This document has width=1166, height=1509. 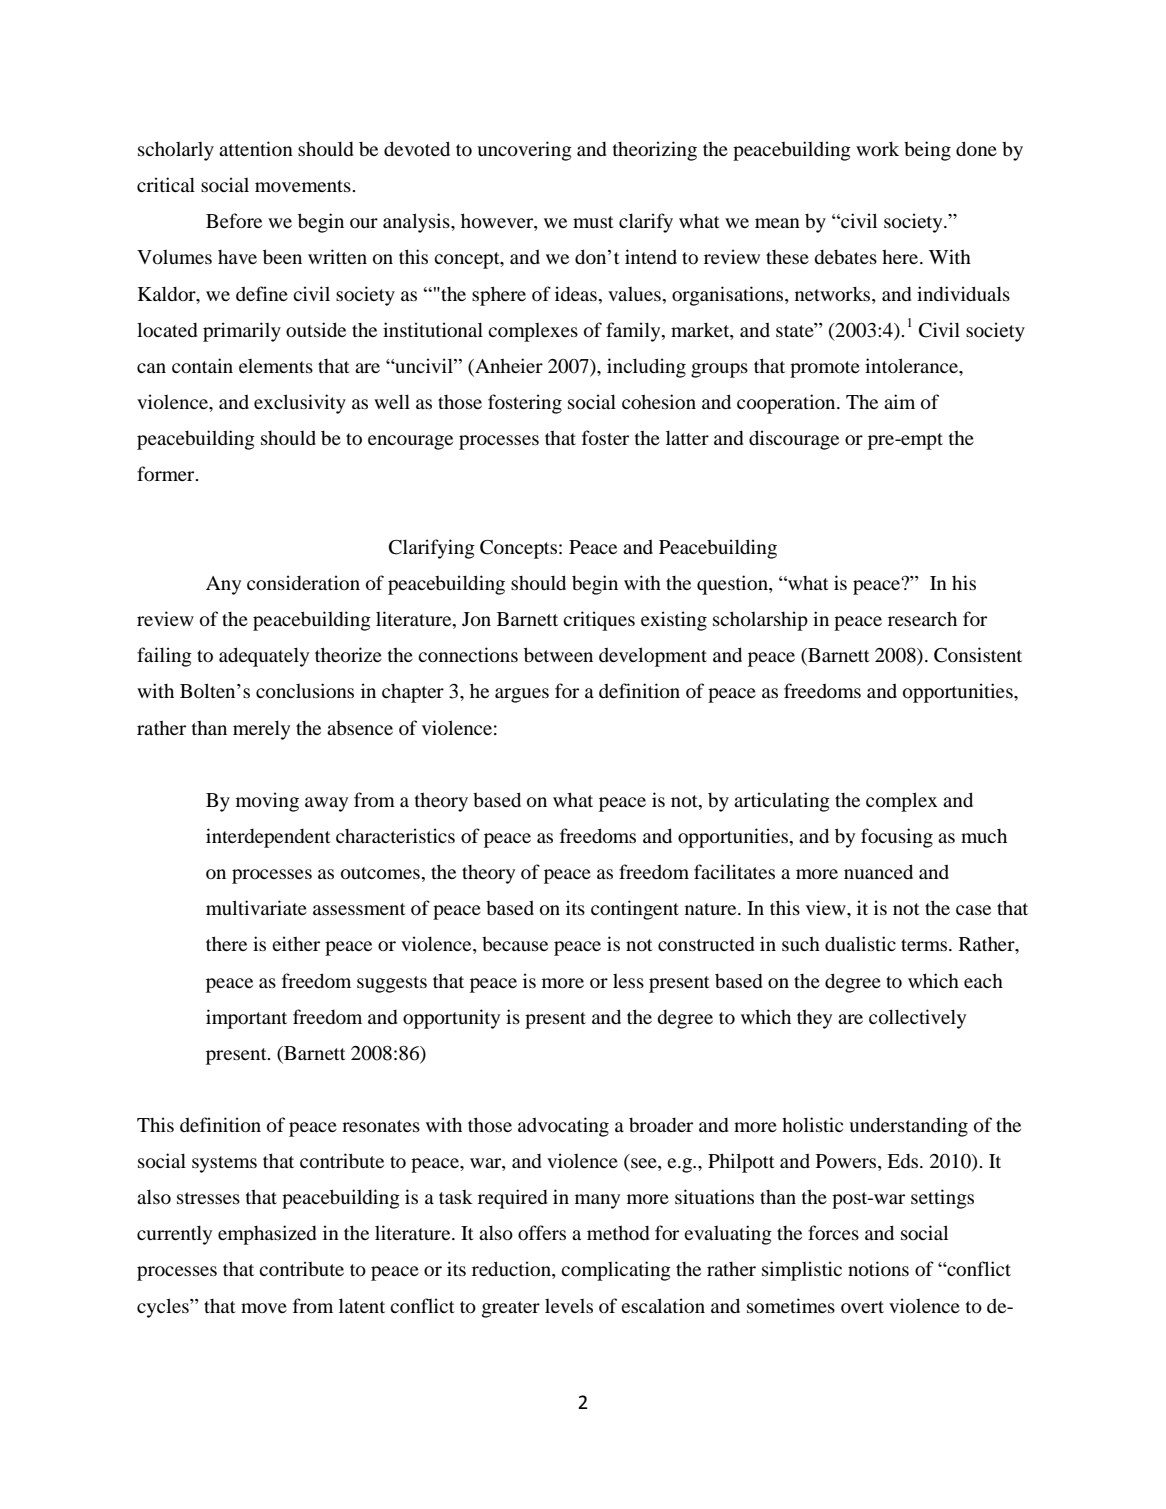 I want to click on cohesion, so click(x=659, y=401).
